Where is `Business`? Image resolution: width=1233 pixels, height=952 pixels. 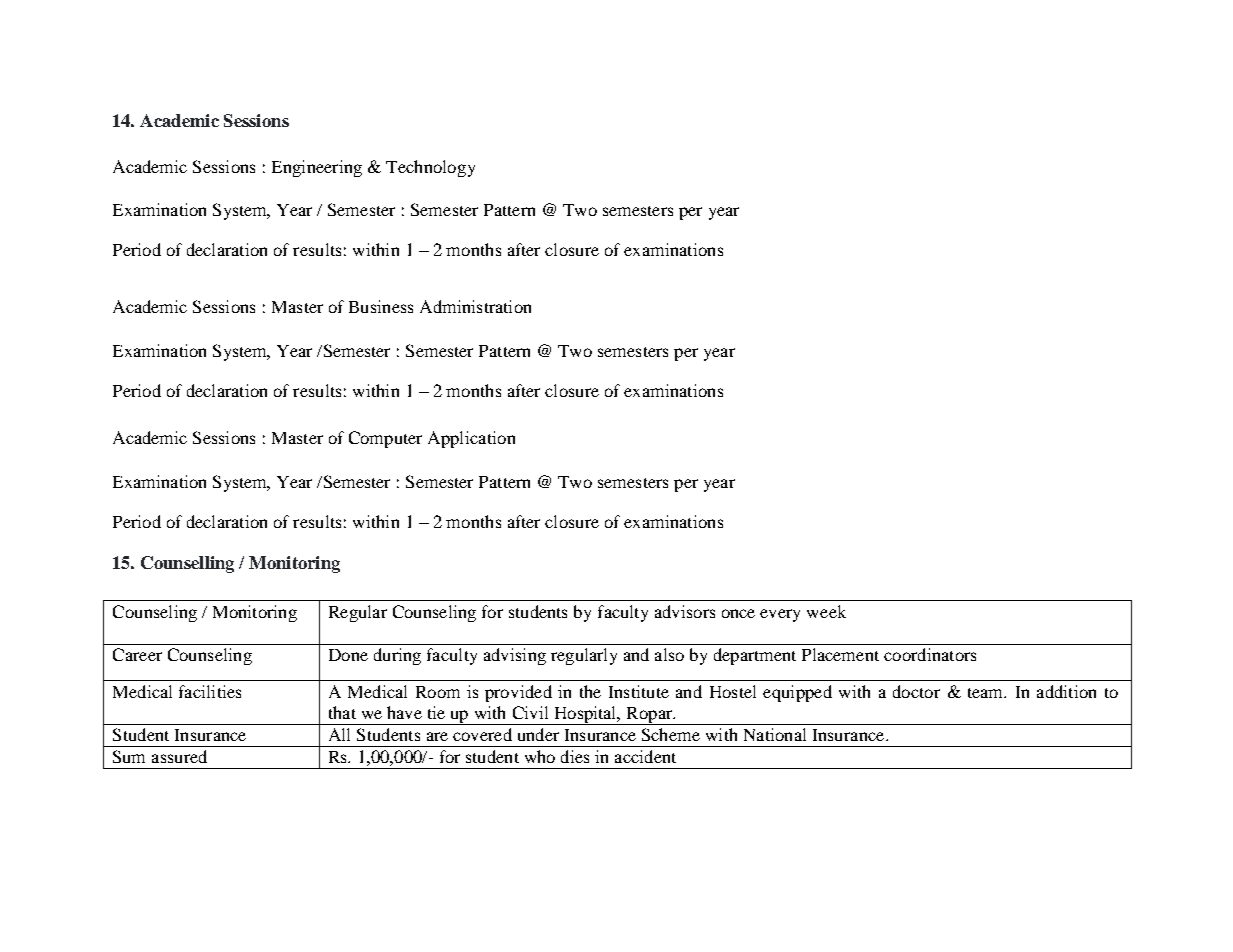 Business is located at coordinates (381, 306).
